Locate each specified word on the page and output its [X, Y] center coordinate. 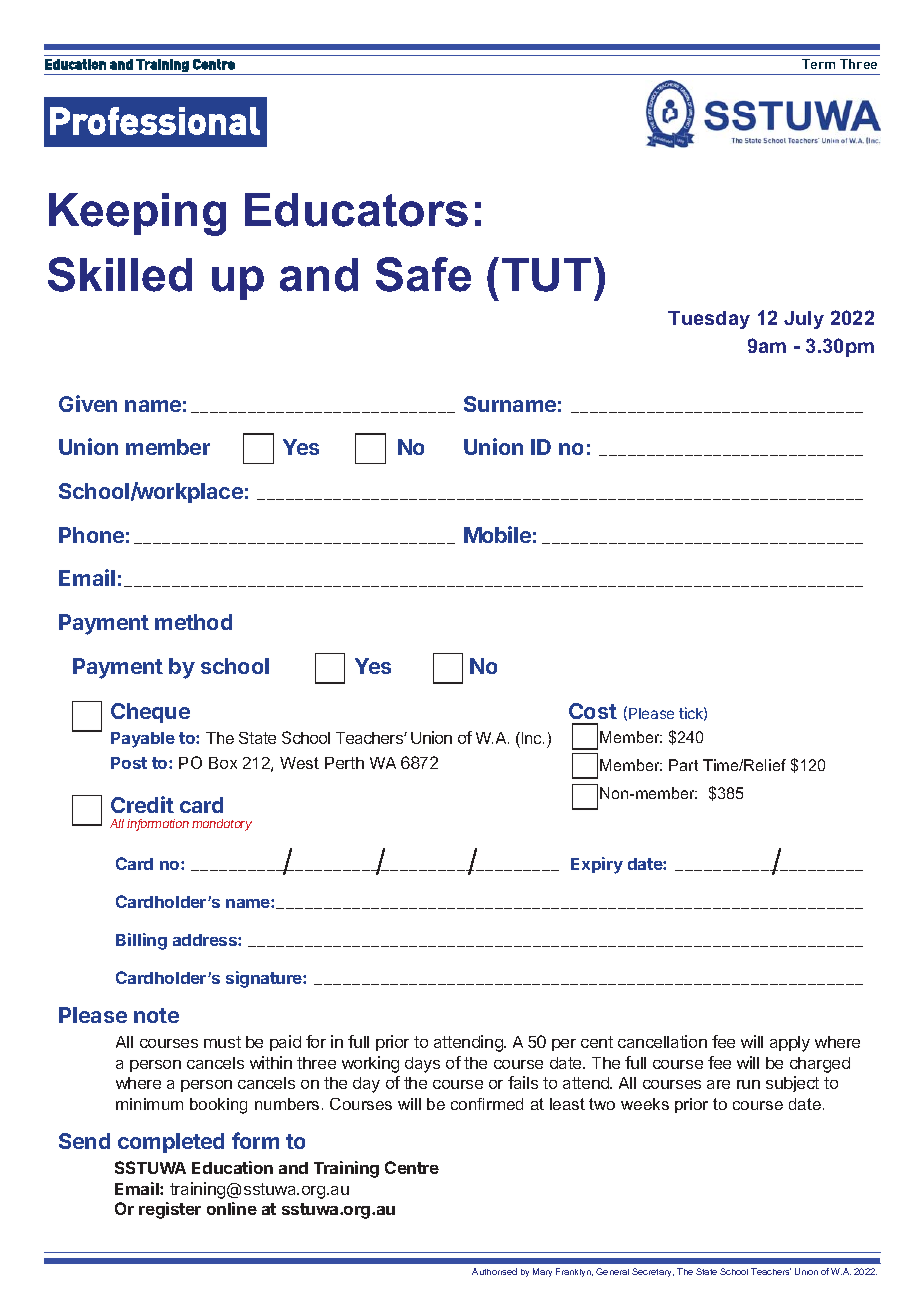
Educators [356, 210]
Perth [344, 763]
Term [818, 64]
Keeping [137, 214]
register [170, 1210]
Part [683, 765]
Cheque [150, 713]
